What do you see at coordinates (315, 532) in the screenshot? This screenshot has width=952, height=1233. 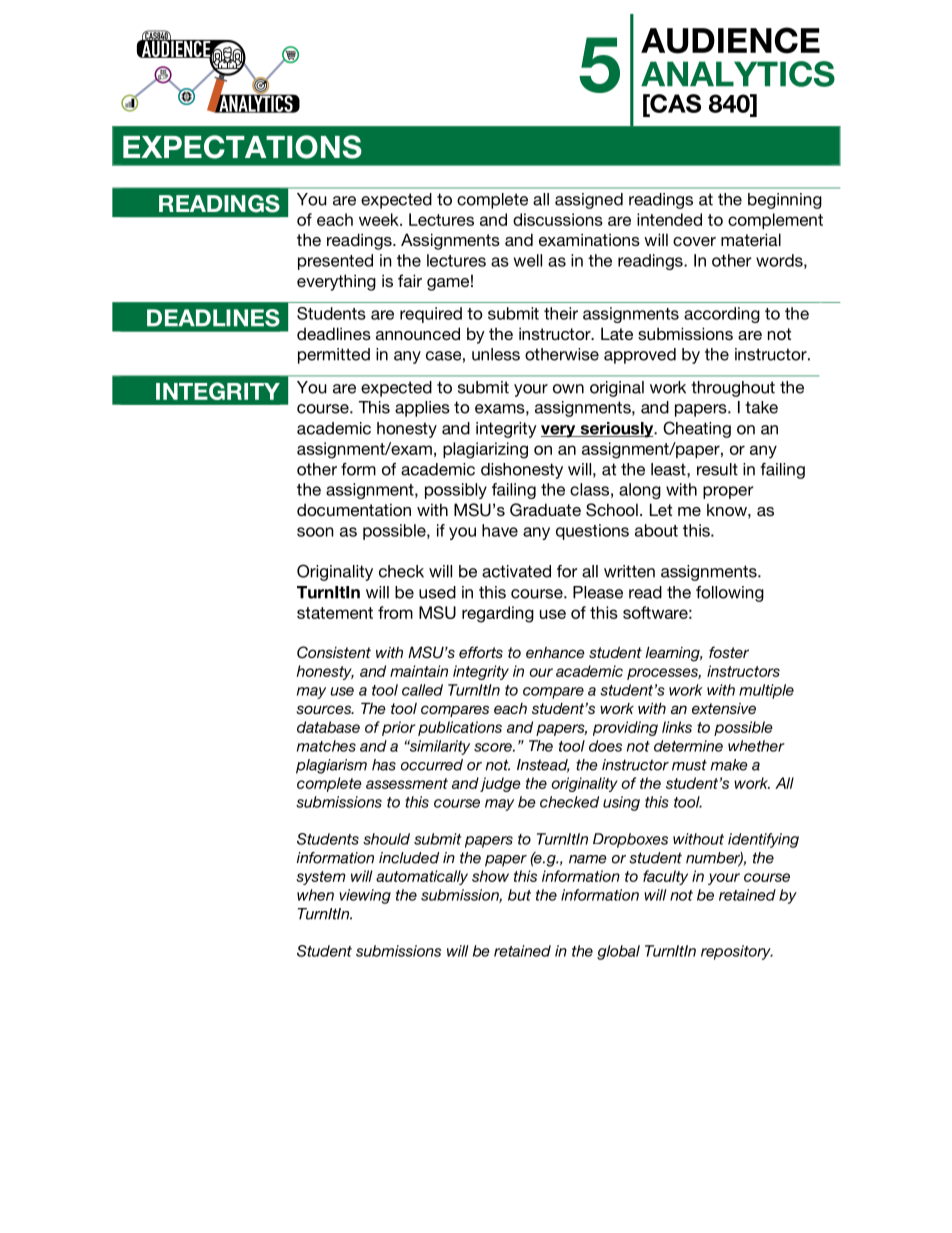 I see `soon` at bounding box center [315, 532].
